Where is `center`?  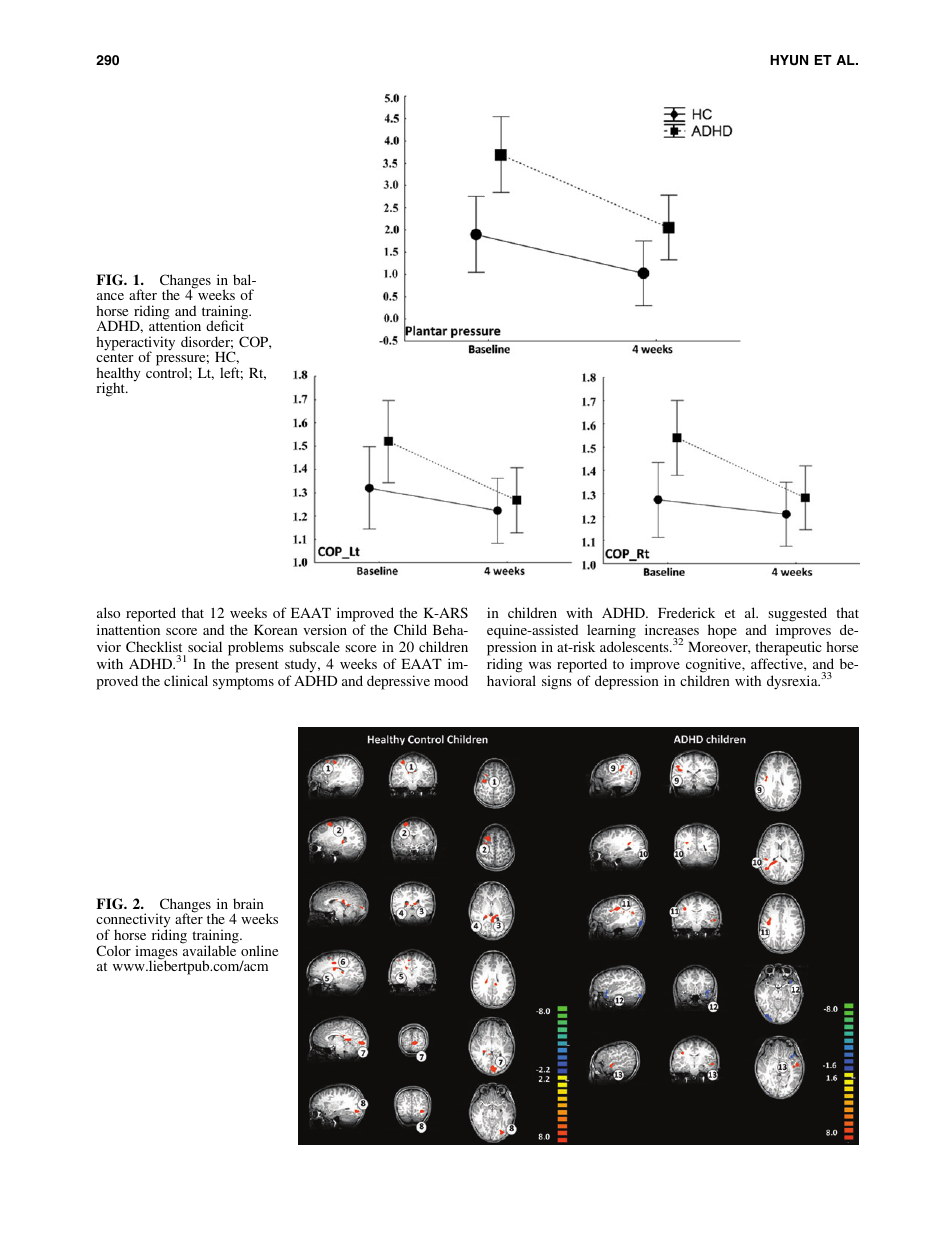
center is located at coordinates (115, 357).
